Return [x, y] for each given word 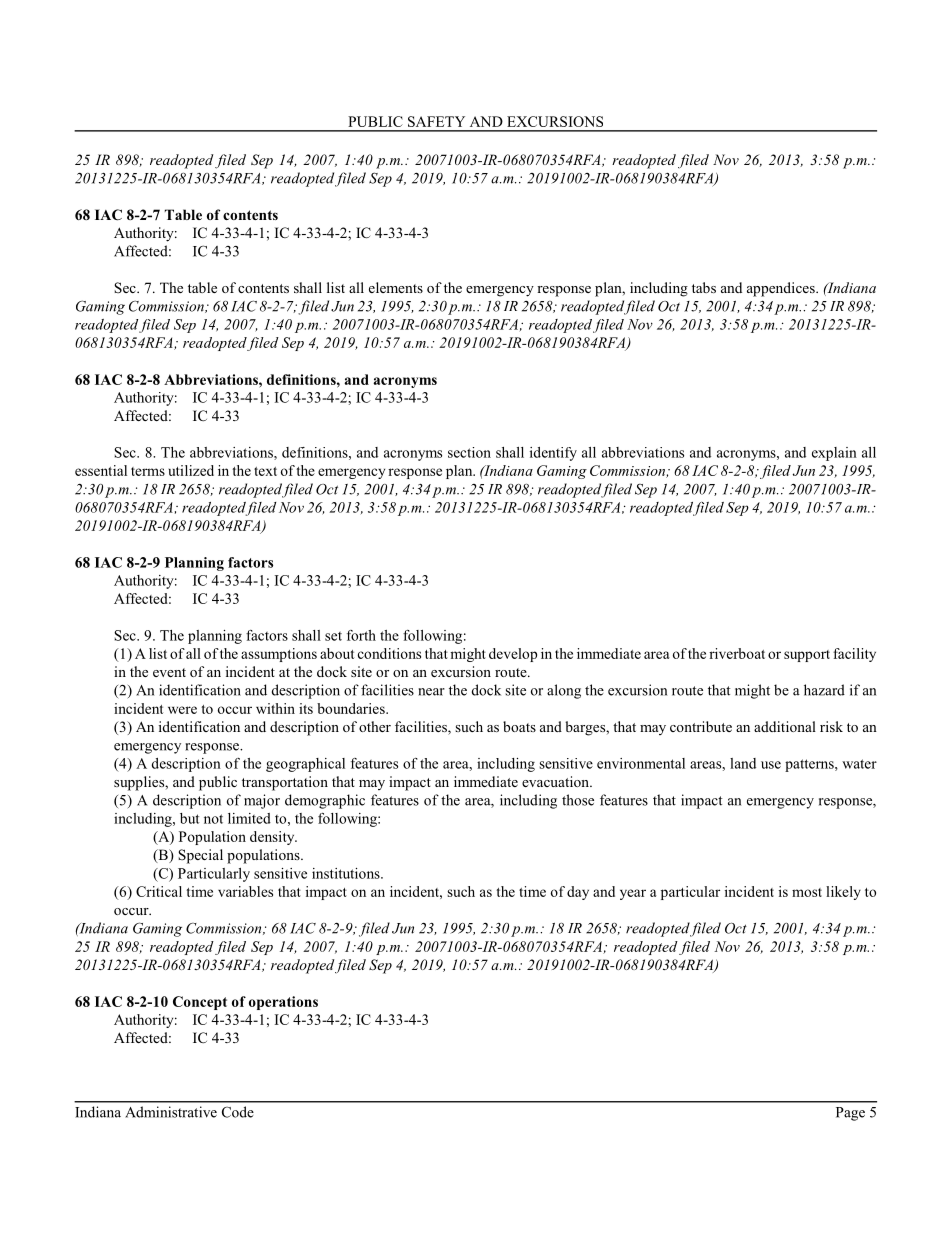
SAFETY [436, 121]
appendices [782, 289]
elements [396, 287]
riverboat [737, 653]
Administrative [171, 1112]
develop [513, 655]
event [169, 672]
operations [283, 1003]
